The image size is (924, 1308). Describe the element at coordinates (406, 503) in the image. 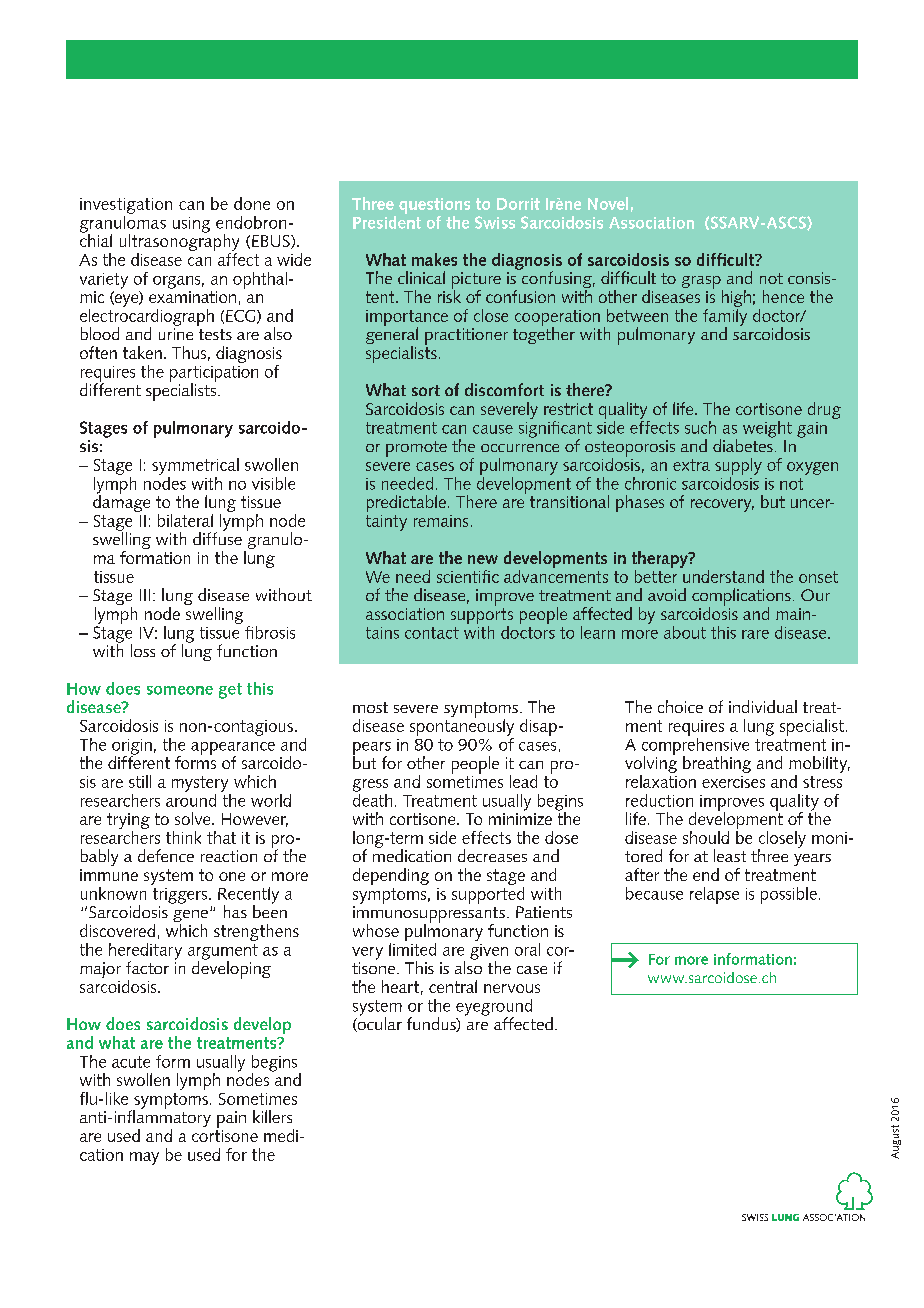

I see `predictable` at that location.
